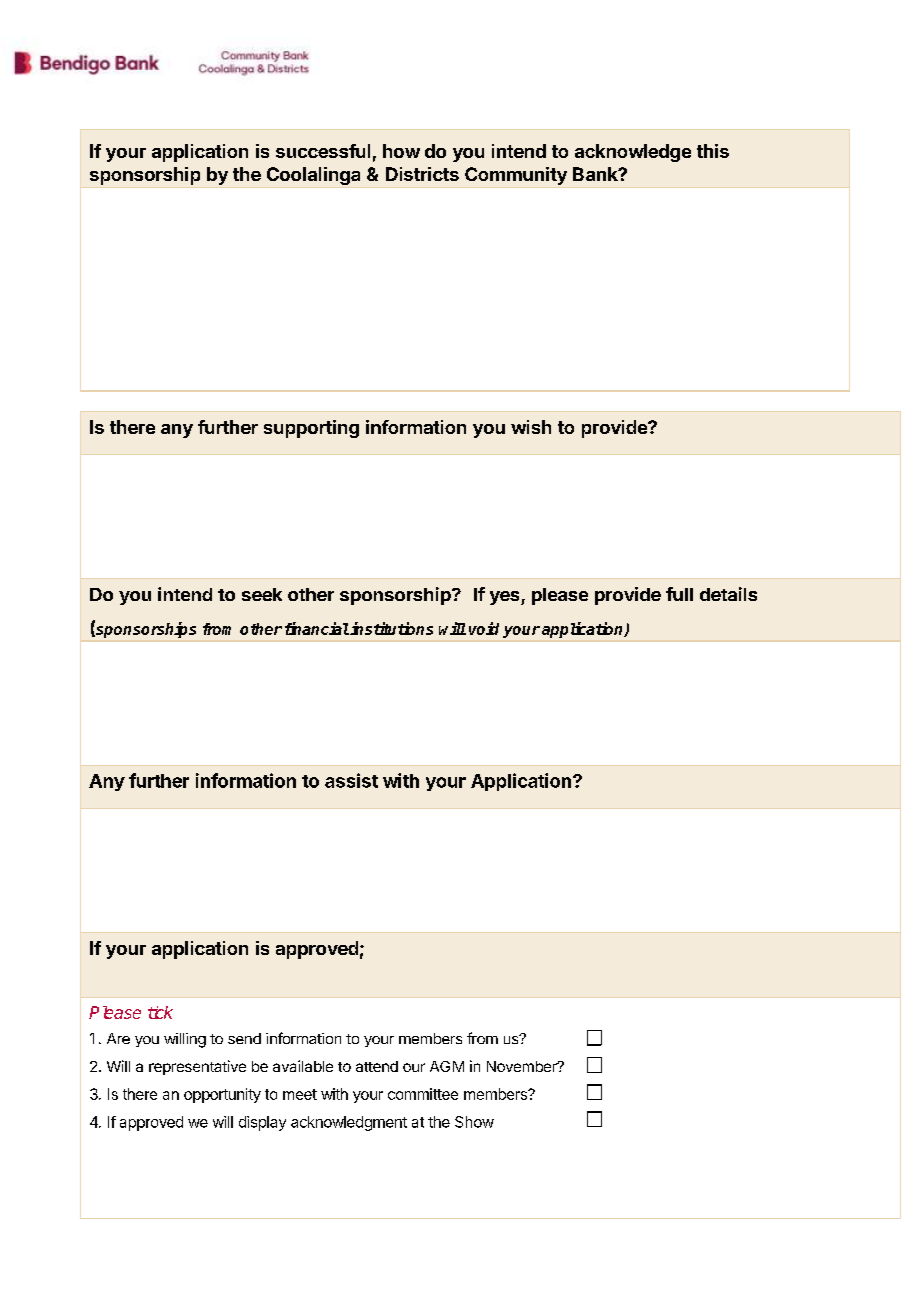 The image size is (924, 1307). What do you see at coordinates (323, 151) in the image?
I see `successful` at bounding box center [323, 151].
